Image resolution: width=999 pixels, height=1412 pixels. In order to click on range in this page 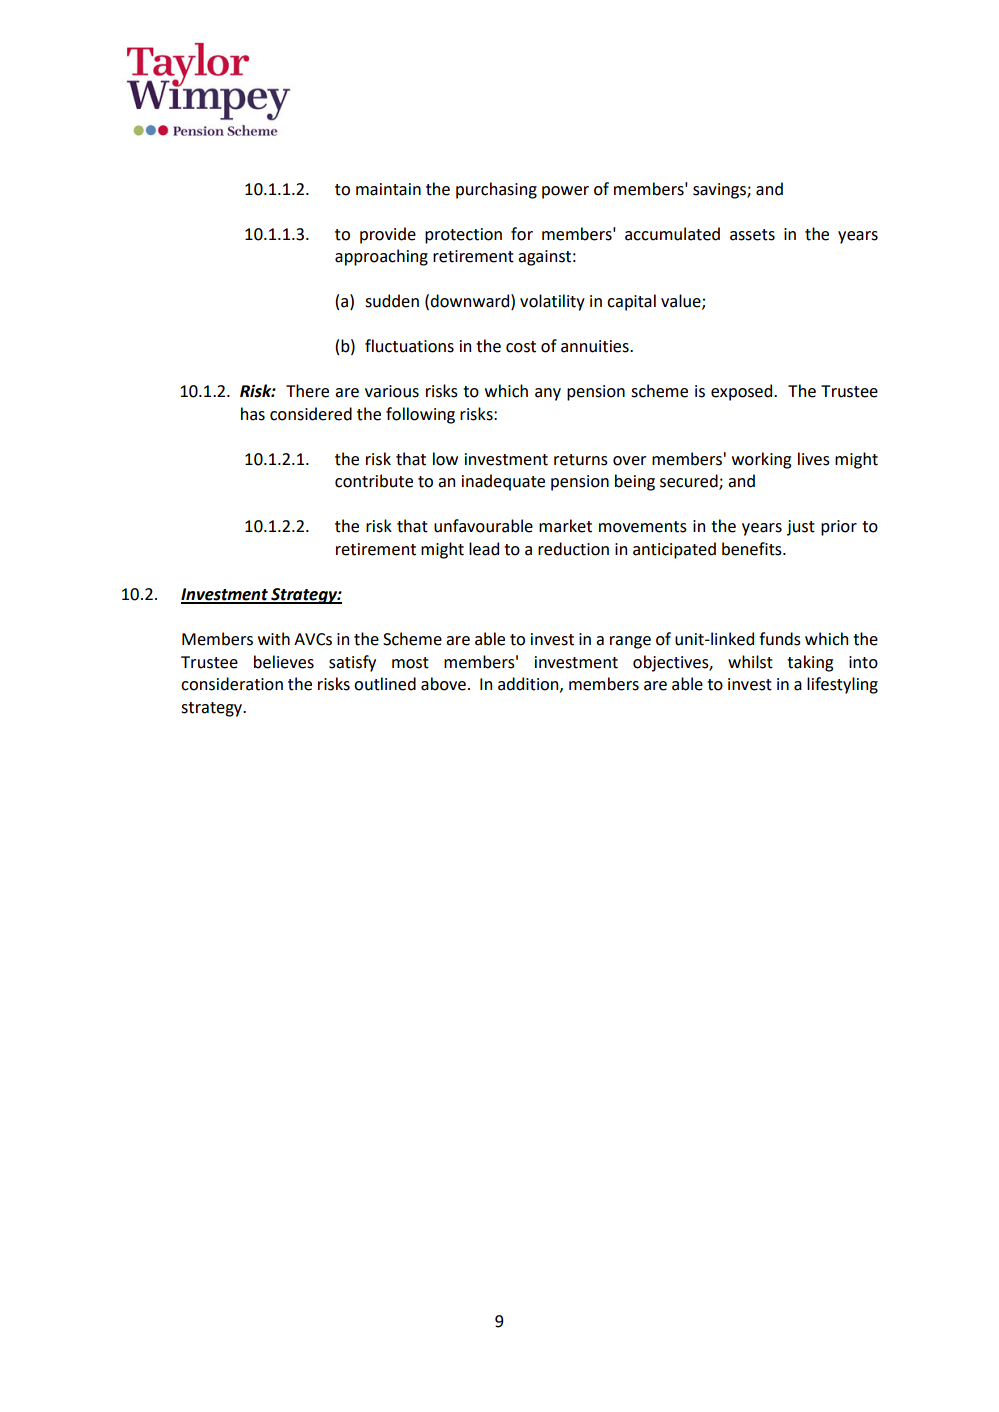, I will do `click(630, 642)`.
